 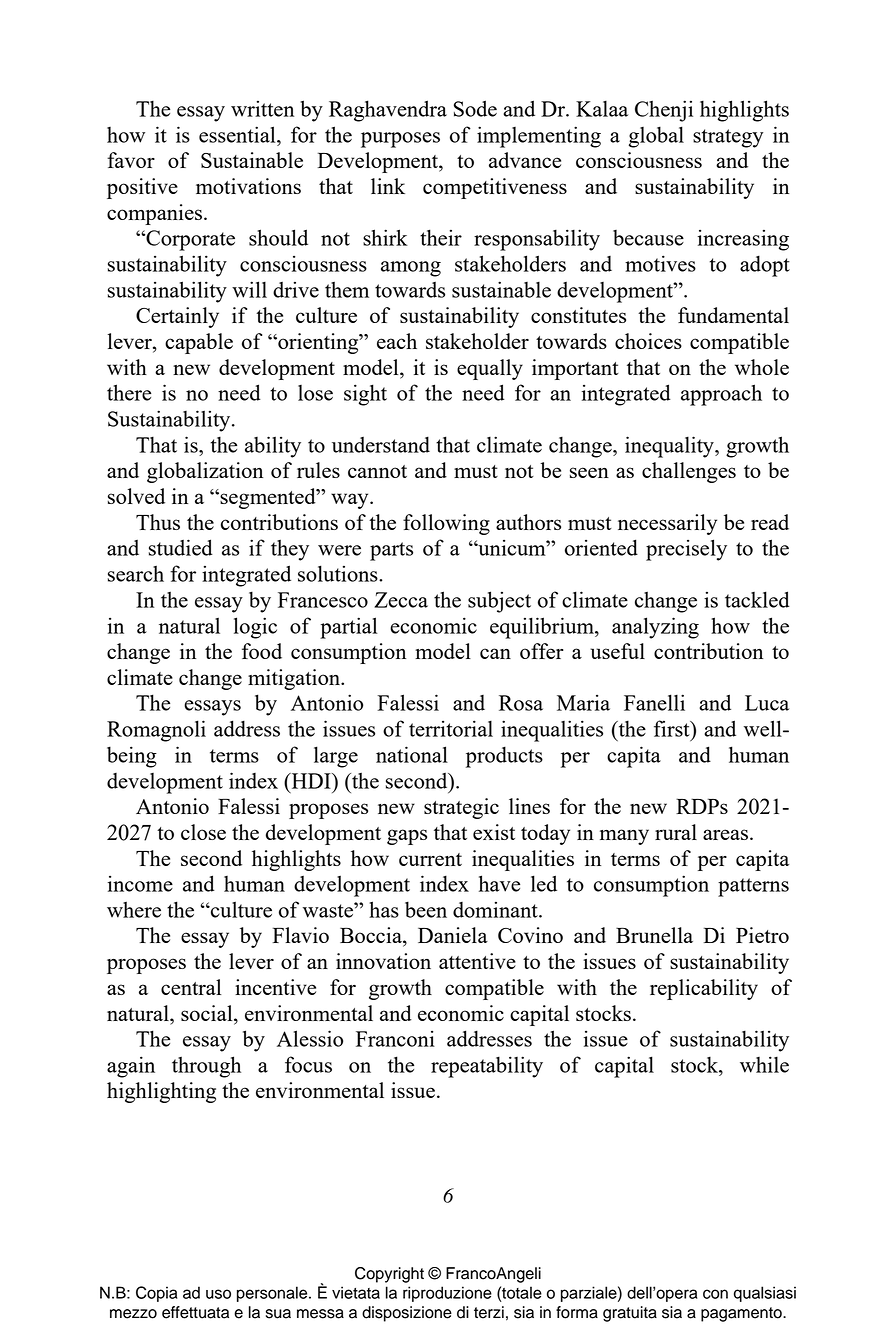 I want to click on food, so click(x=262, y=651).
